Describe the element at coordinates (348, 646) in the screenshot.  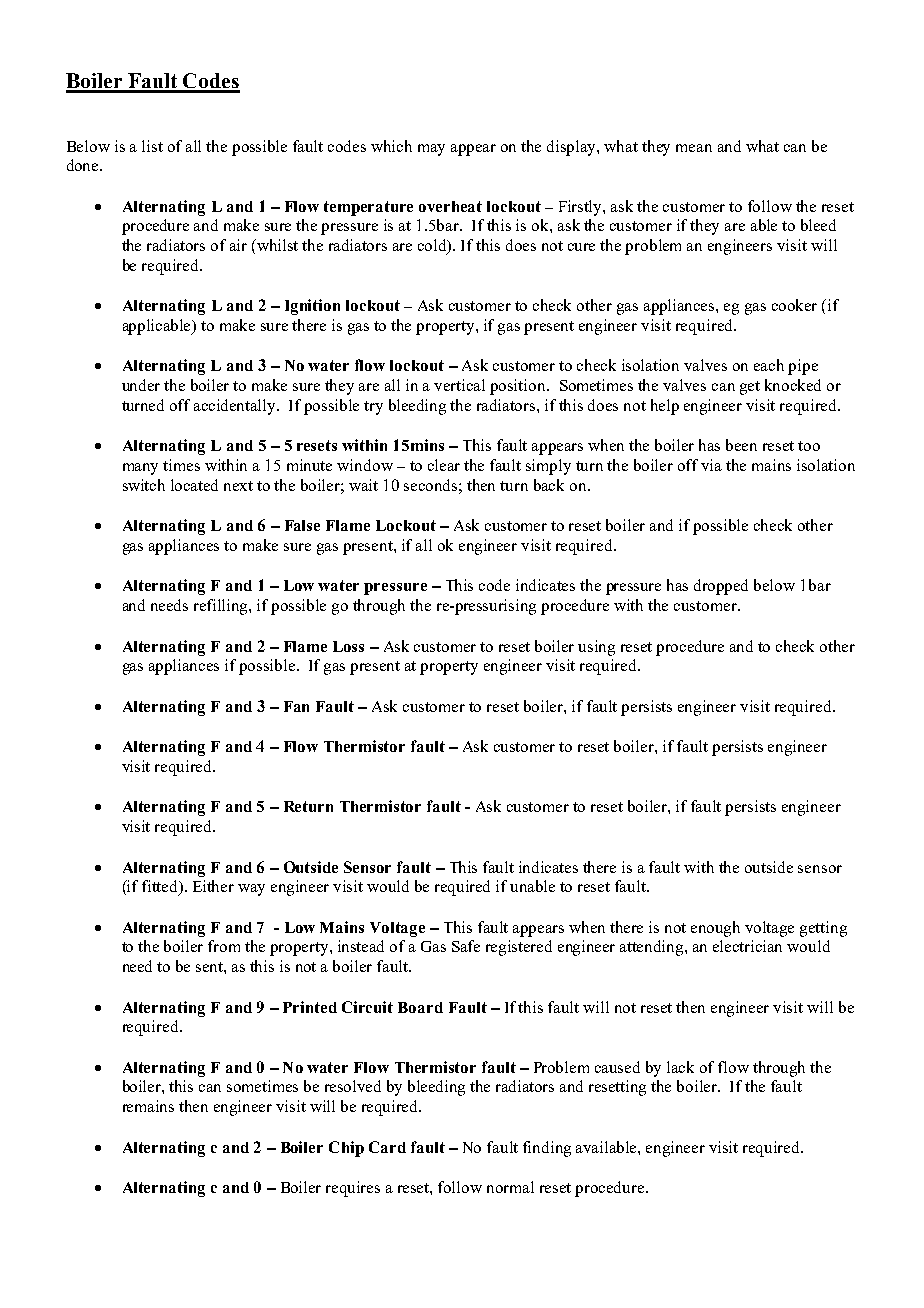
I see `Loss` at that location.
